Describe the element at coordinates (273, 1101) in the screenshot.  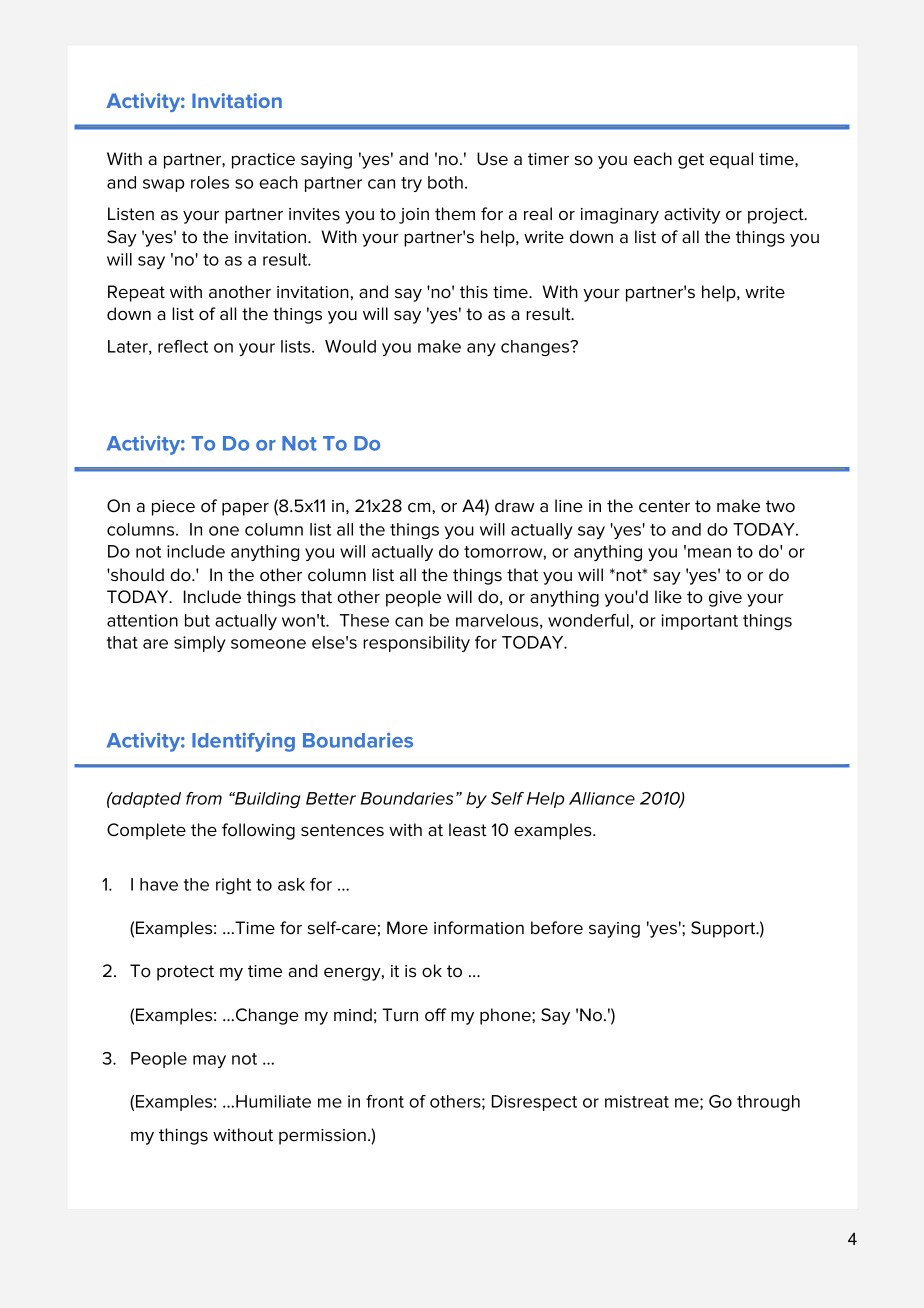
I see `Humiliate` at that location.
